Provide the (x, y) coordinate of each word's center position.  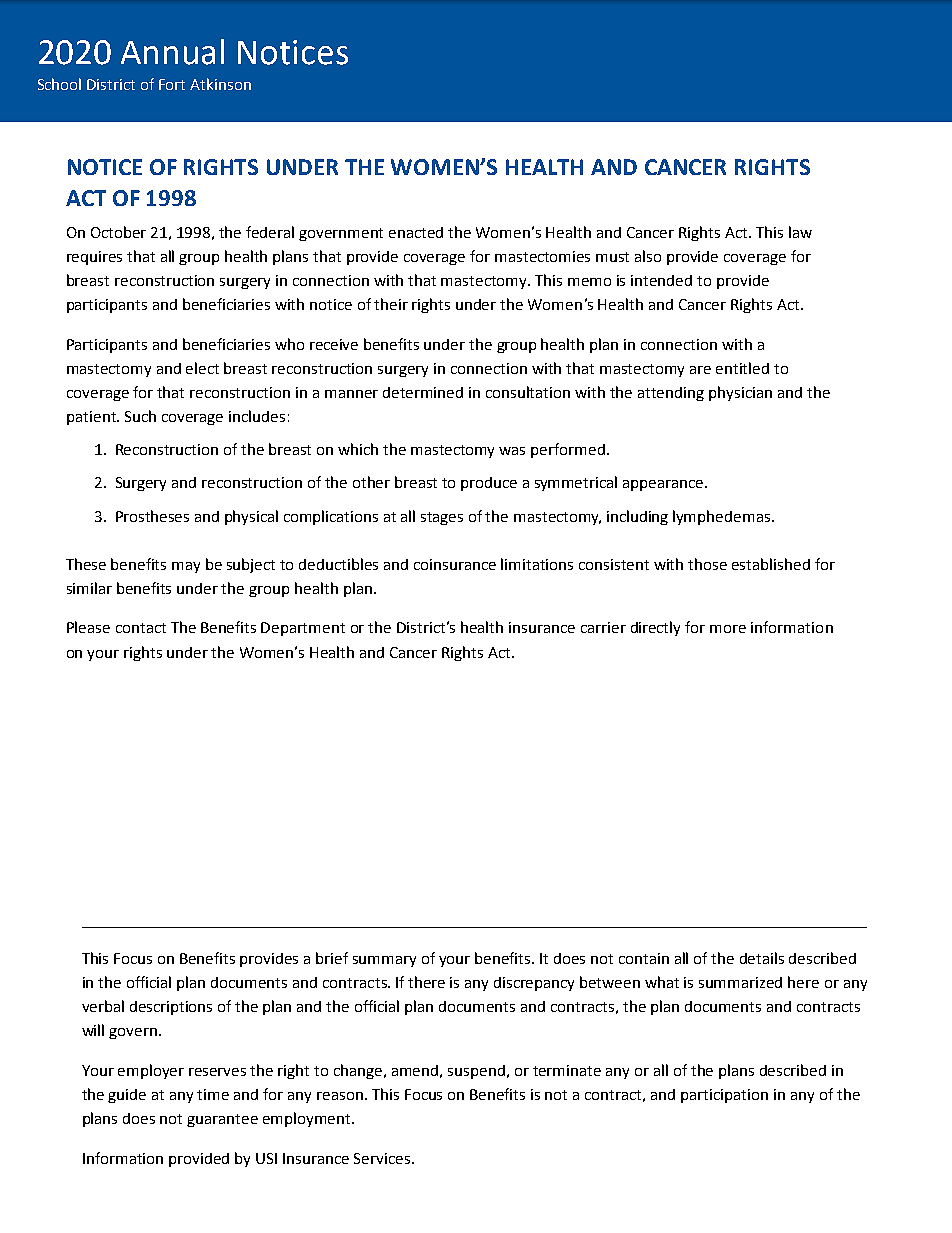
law (800, 232)
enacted (416, 232)
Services (383, 1158)
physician (740, 393)
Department (303, 629)
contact (141, 628)
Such (140, 416)
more (728, 629)
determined (423, 392)
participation (724, 1096)
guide (127, 1096)
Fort (172, 84)
